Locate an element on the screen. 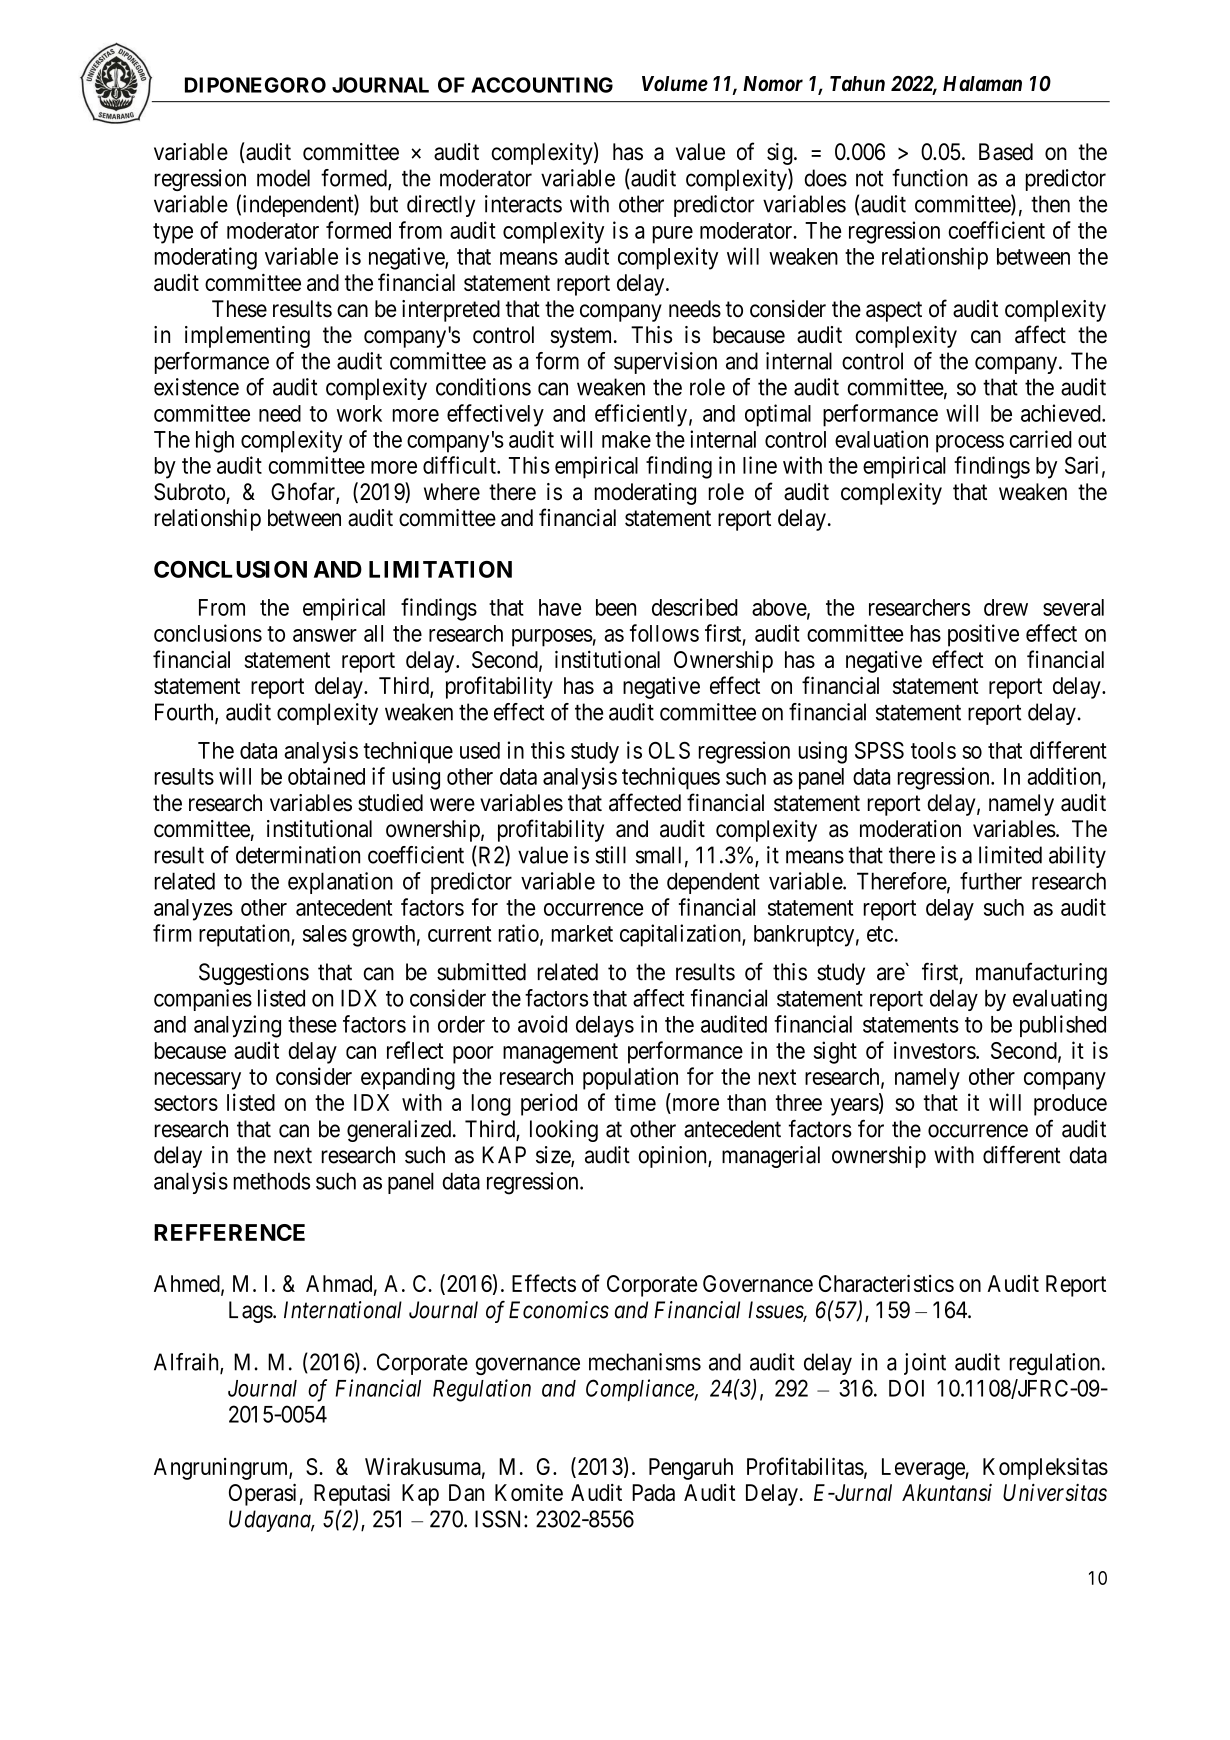 The height and width of the screenshot is (1740, 1230). methods is located at coordinates (272, 1181).
